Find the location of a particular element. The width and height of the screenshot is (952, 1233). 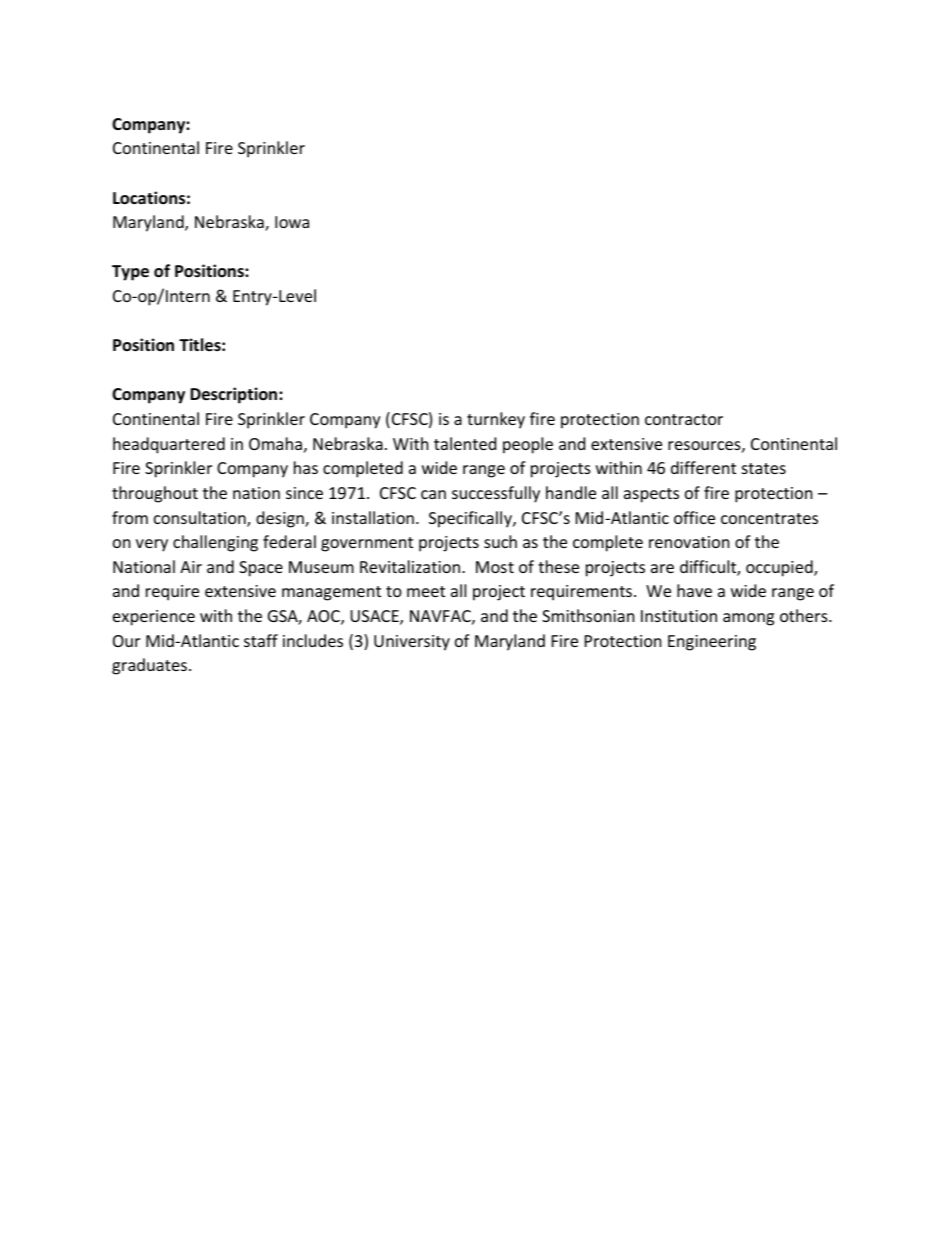

talented is located at coordinates (465, 443).
